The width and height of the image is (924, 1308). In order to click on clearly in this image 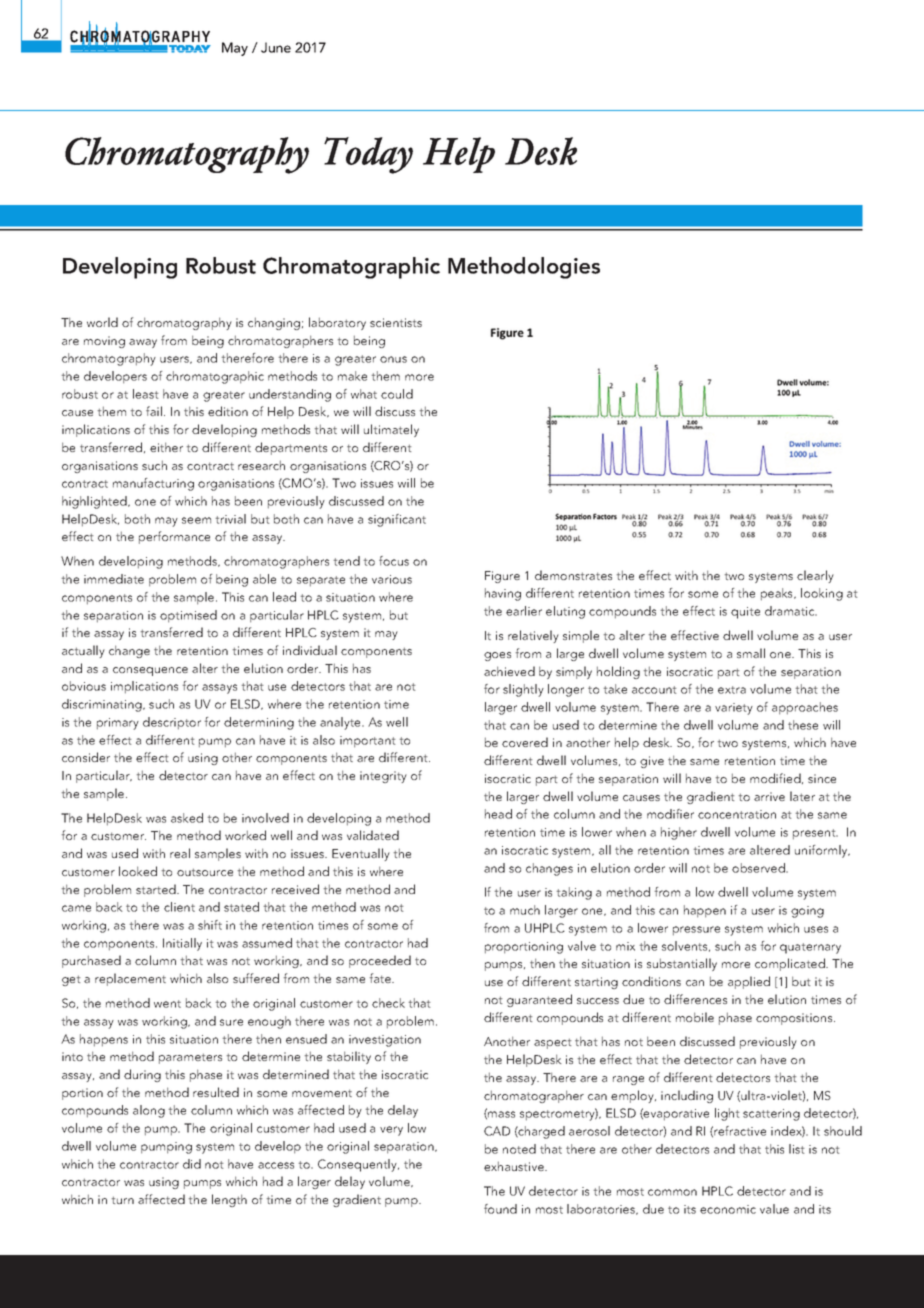, I will do `click(815, 576)`.
